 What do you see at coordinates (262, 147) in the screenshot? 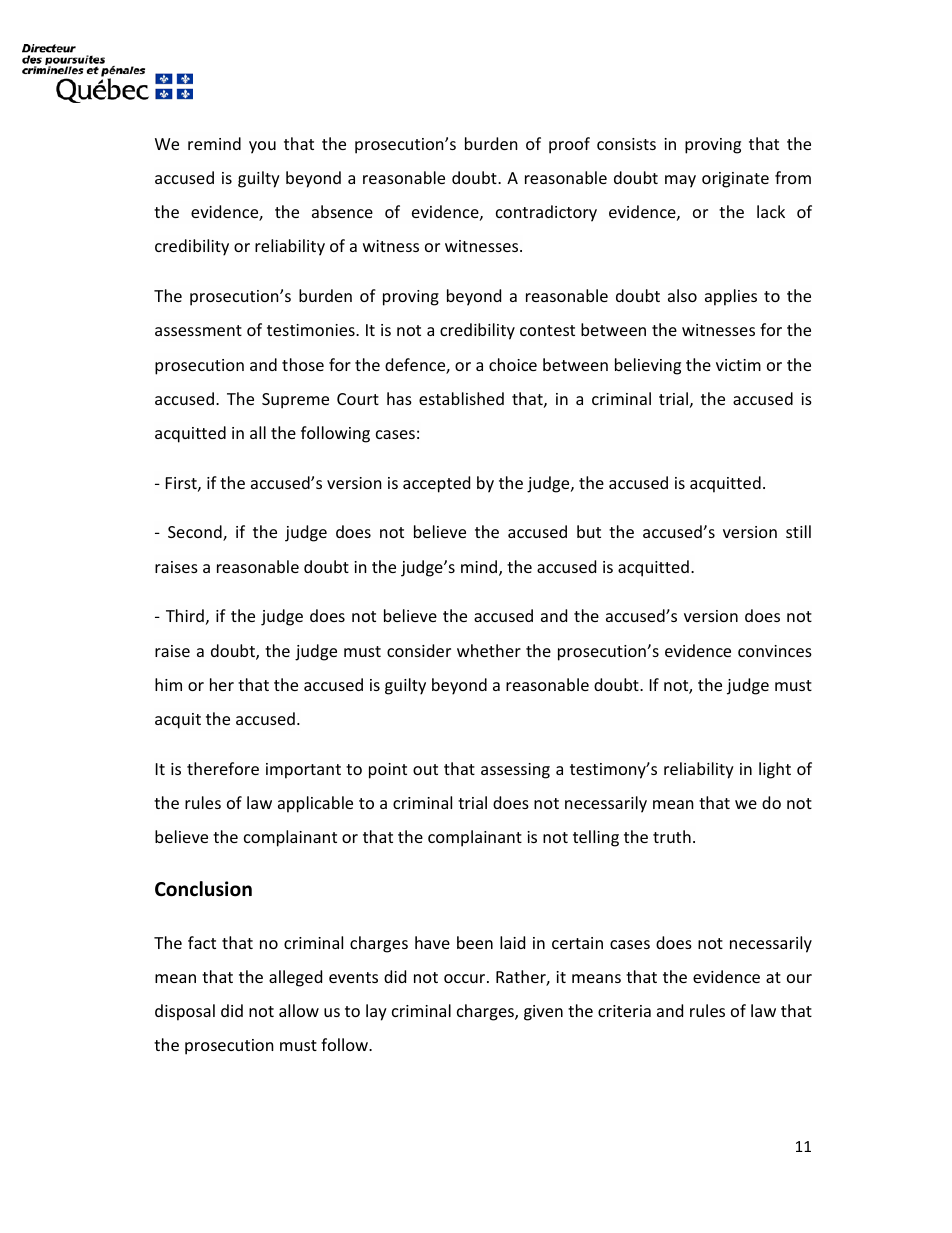
I see `you` at bounding box center [262, 147].
